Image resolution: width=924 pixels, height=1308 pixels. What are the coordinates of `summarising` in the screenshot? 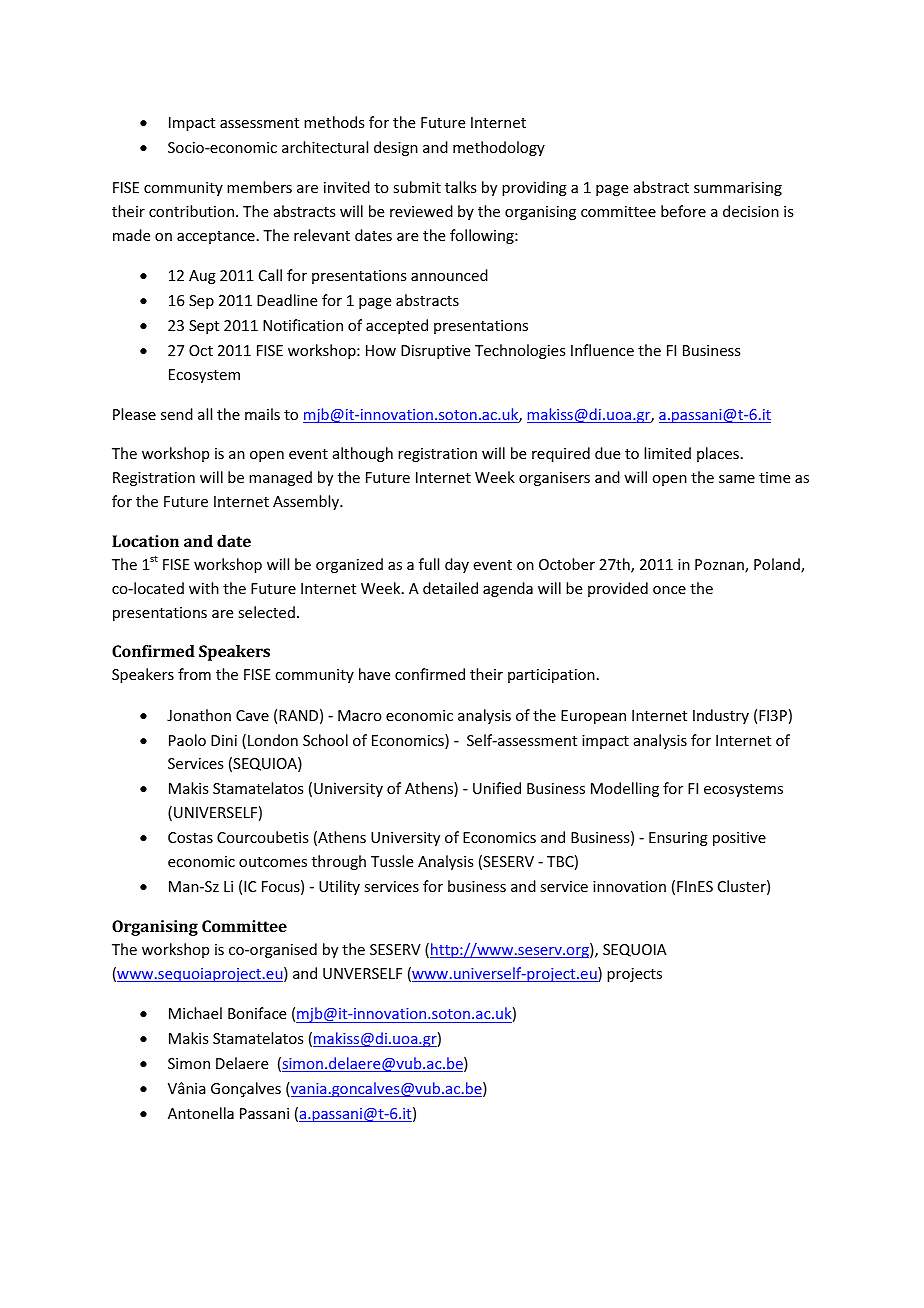 It's located at (738, 189).
